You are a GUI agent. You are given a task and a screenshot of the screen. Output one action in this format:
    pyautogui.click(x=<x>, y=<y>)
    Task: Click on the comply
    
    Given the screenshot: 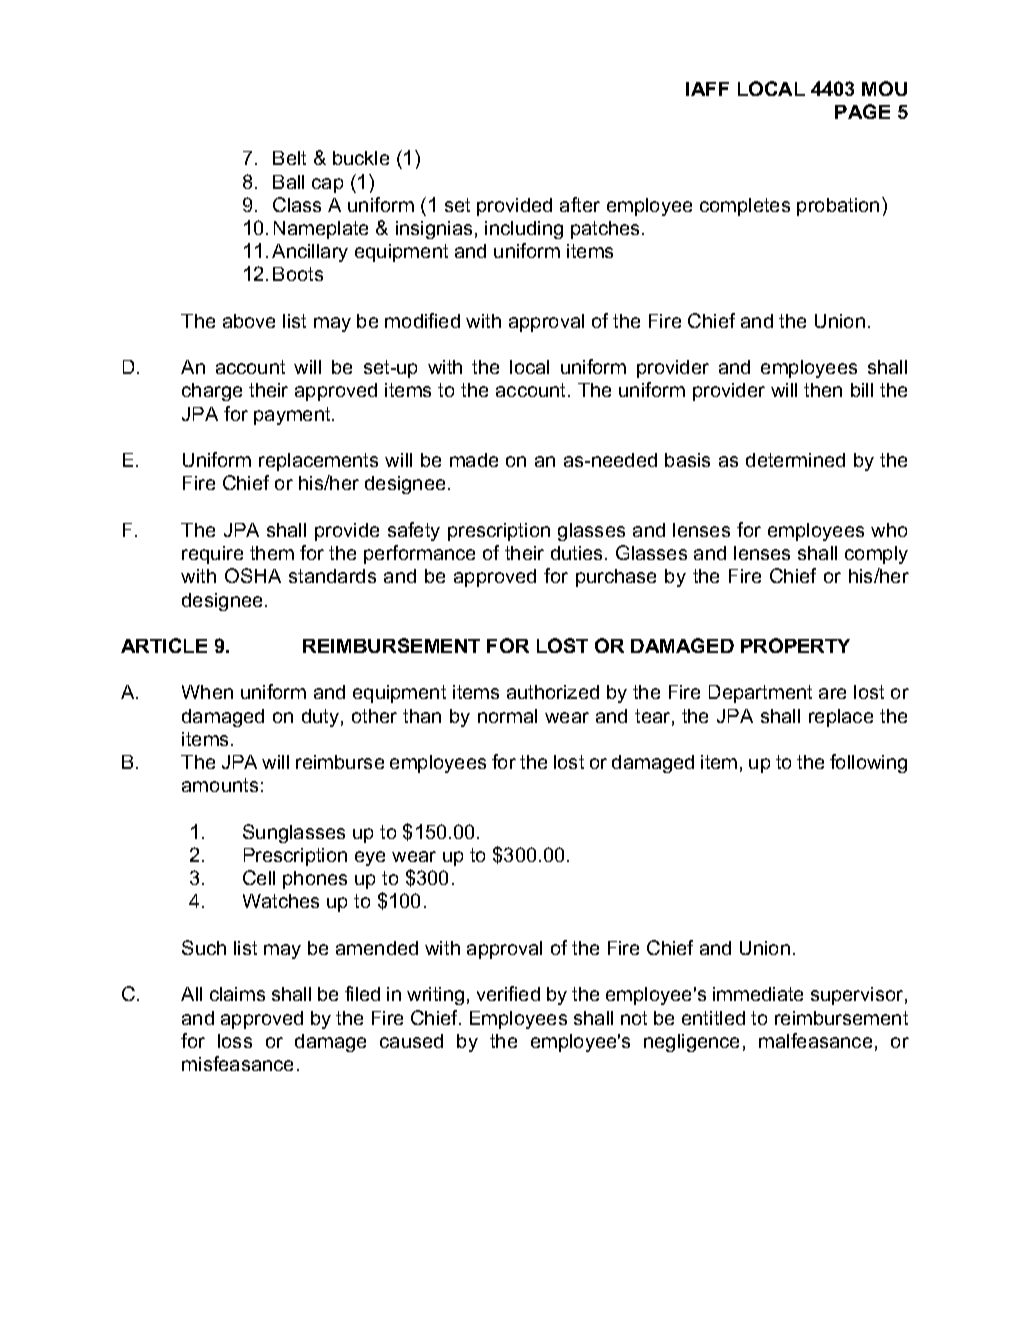 What is the action you would take?
    pyautogui.click(x=876, y=555)
